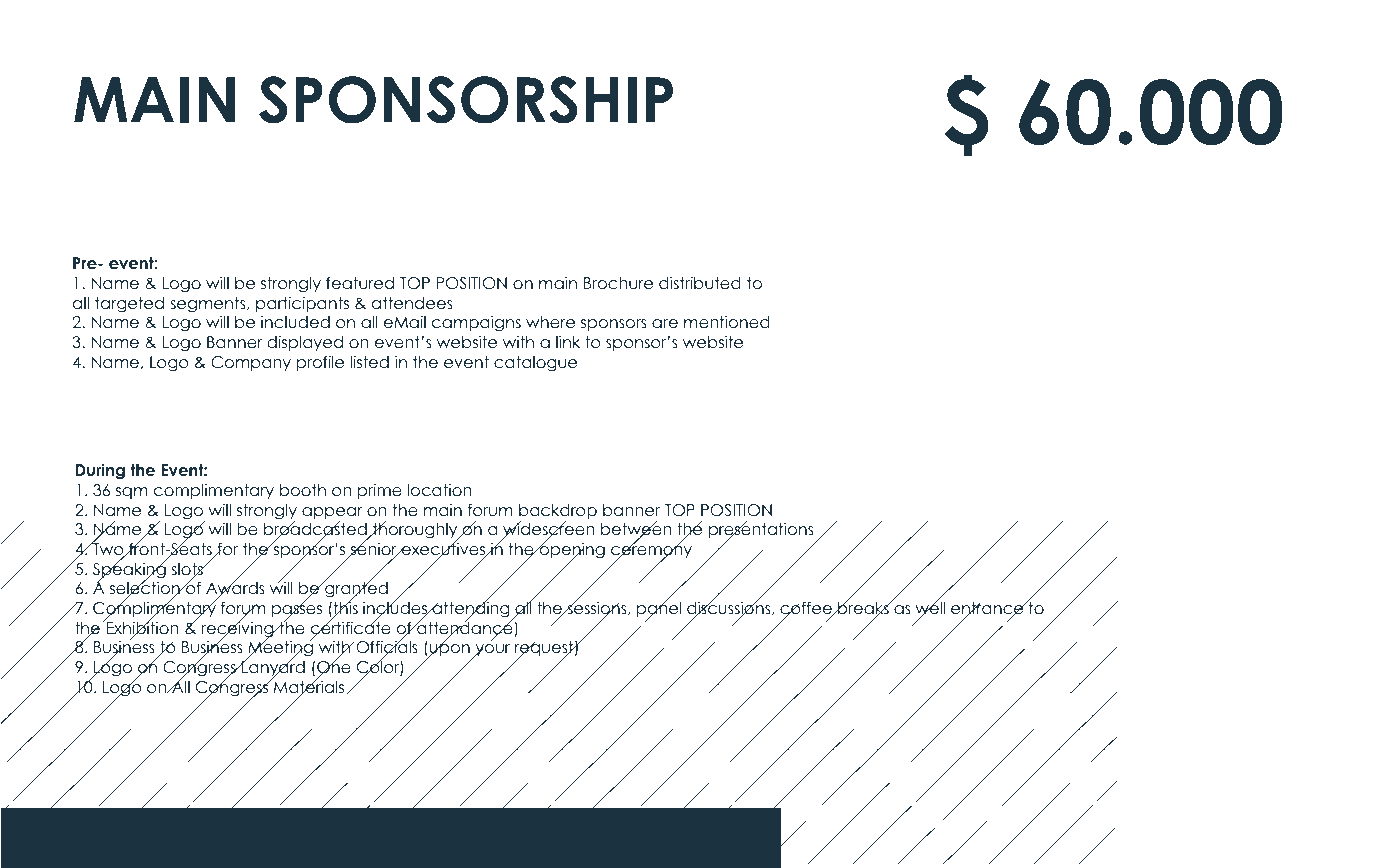 This image has height=868, width=1396. What do you see at coordinates (700, 283) in the image?
I see `distributed` at bounding box center [700, 283].
